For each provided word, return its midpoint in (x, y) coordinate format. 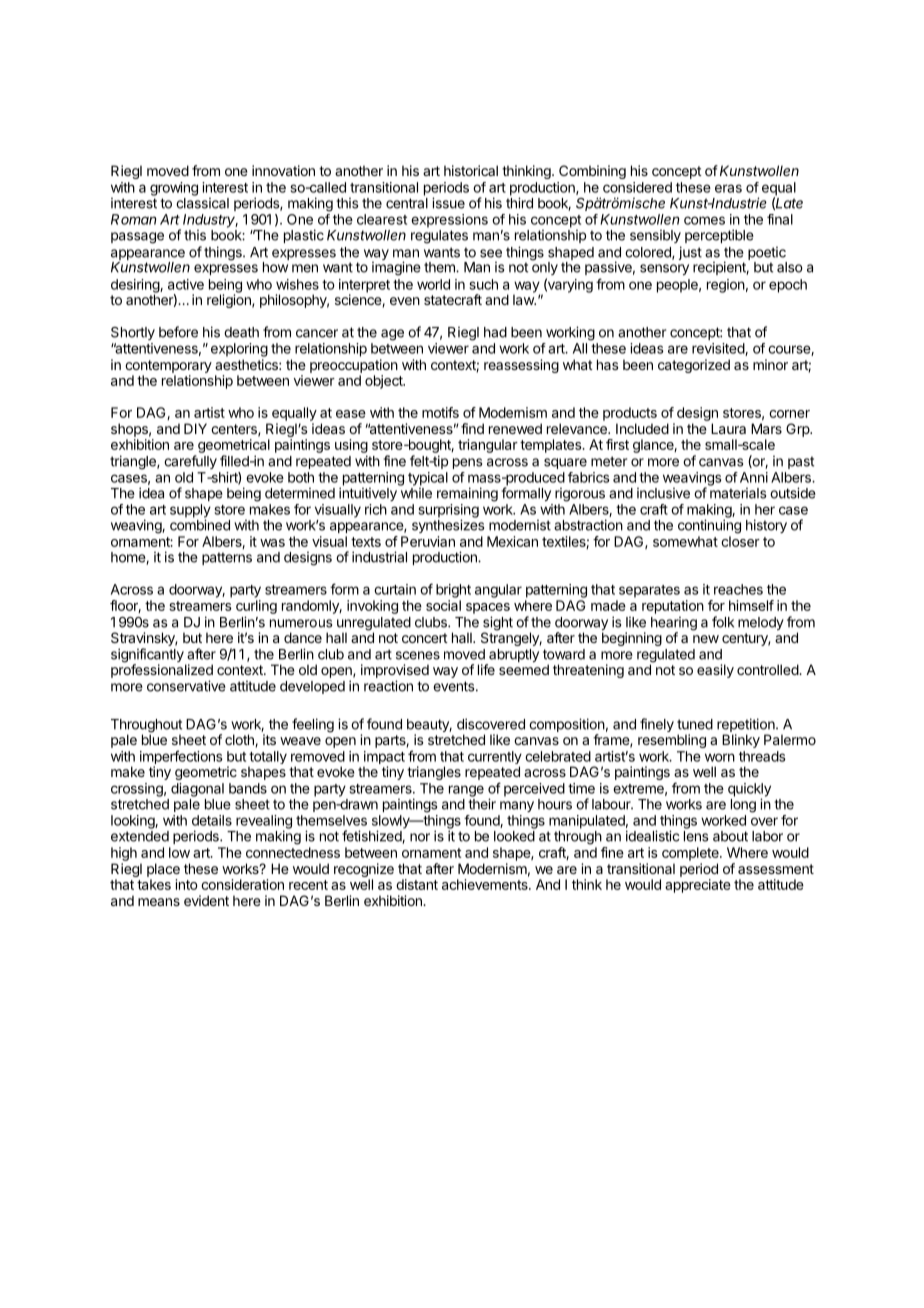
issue (448, 203)
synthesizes (448, 526)
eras (728, 188)
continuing (709, 526)
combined (200, 525)
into (187, 884)
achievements (486, 884)
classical (202, 203)
